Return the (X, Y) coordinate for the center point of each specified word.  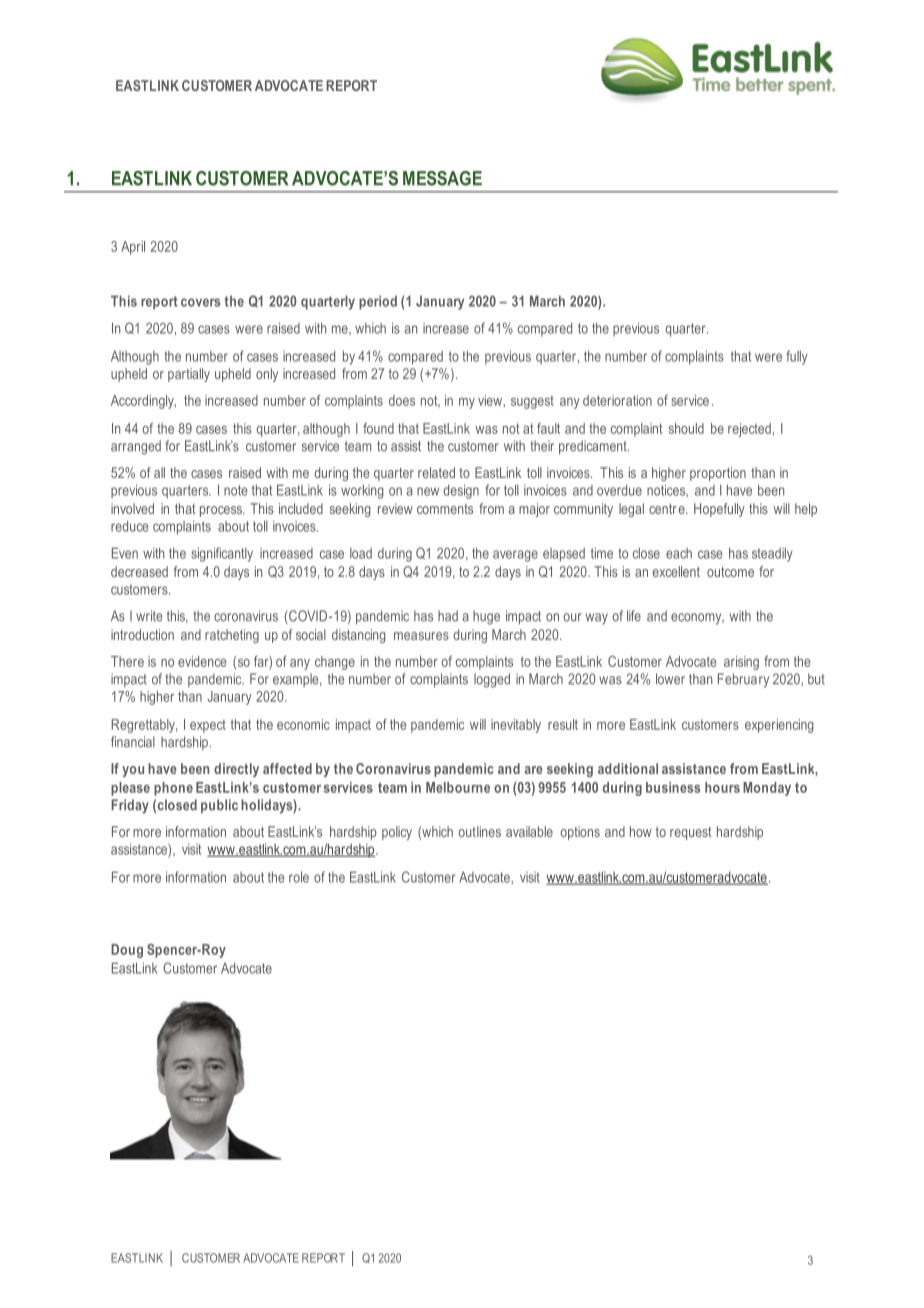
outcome (730, 572)
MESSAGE (442, 178)
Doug (127, 951)
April (133, 248)
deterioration (617, 400)
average (515, 556)
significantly (222, 554)
